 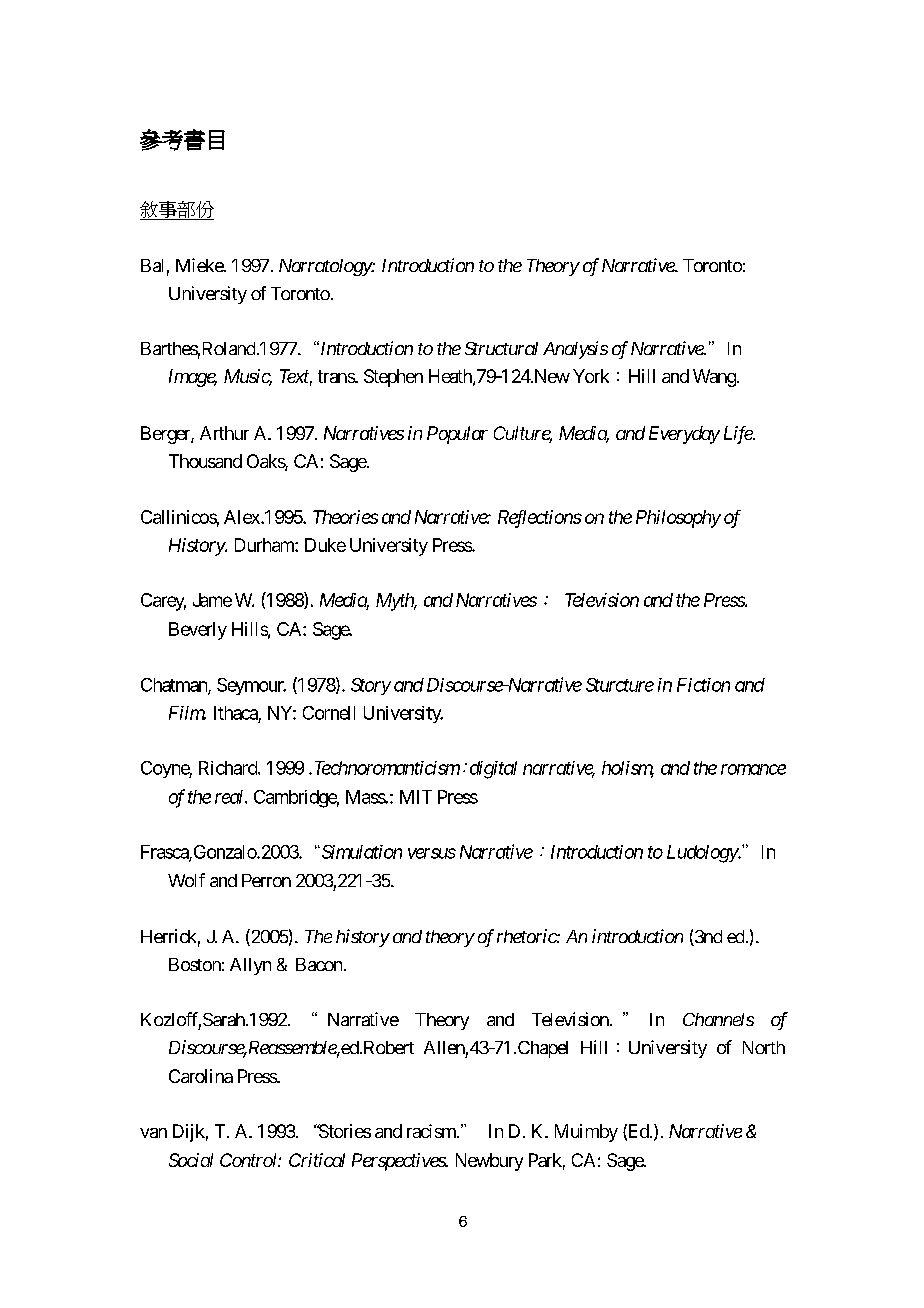 I want to click on versus, so click(x=432, y=853).
